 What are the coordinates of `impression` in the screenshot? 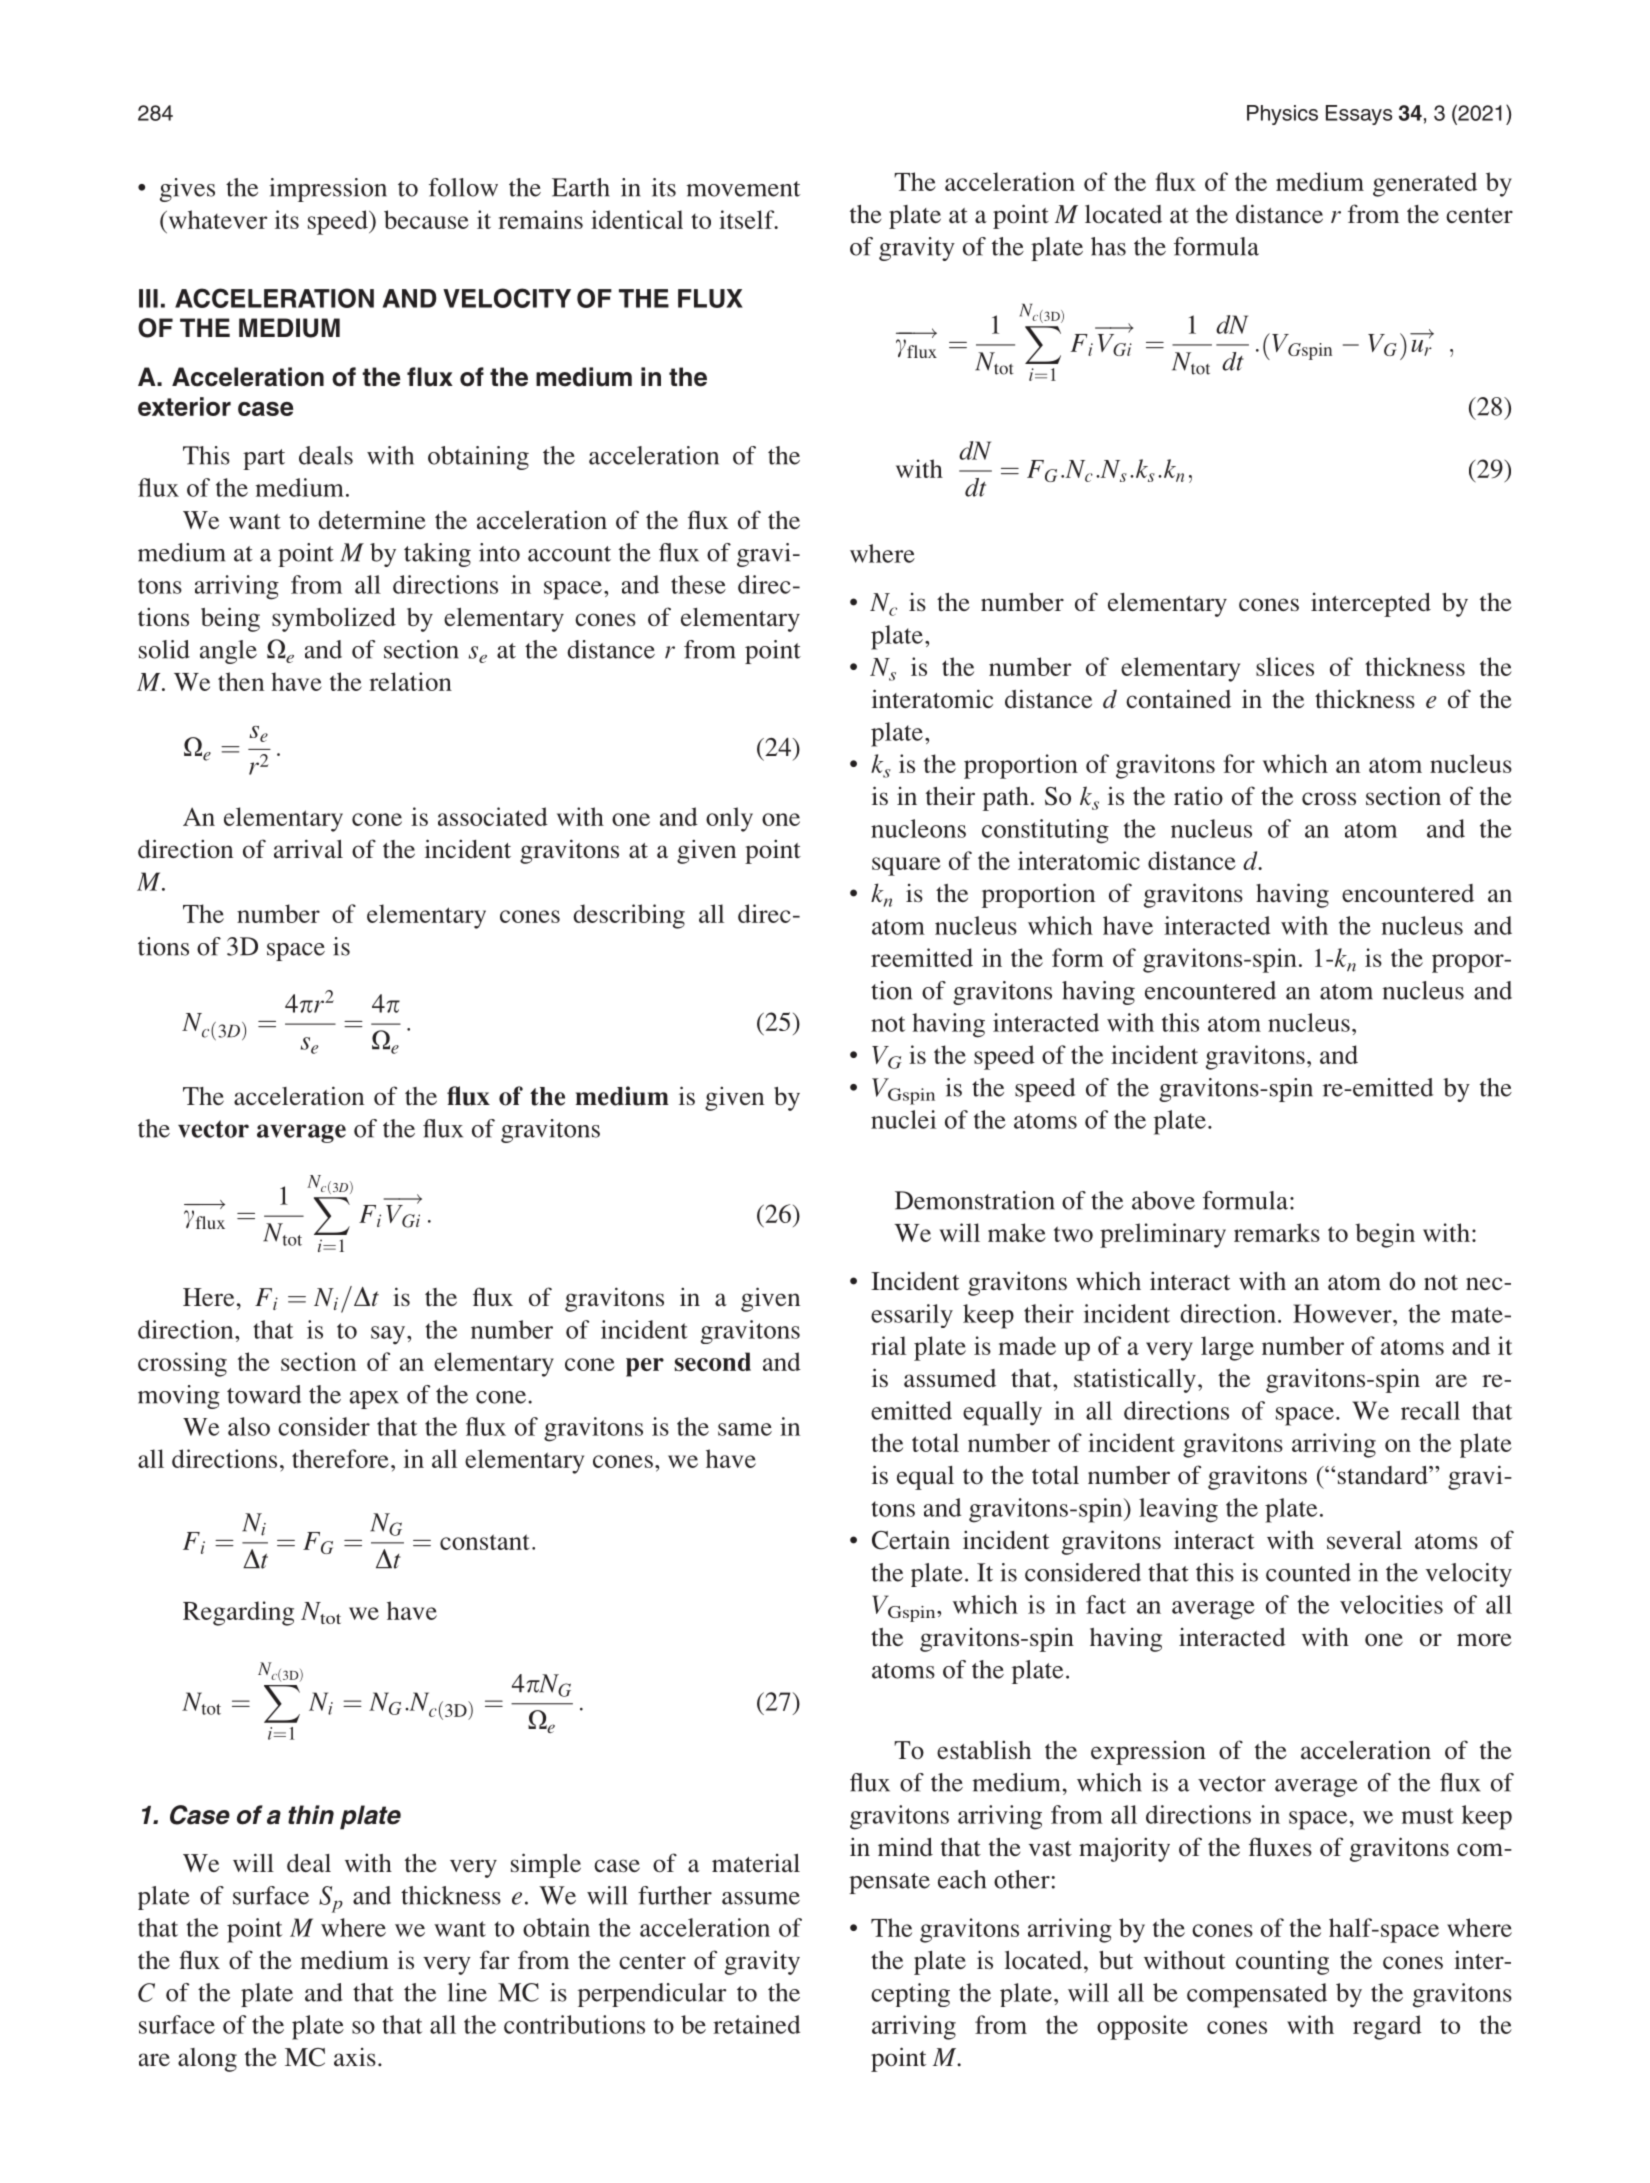 It's located at (328, 190).
